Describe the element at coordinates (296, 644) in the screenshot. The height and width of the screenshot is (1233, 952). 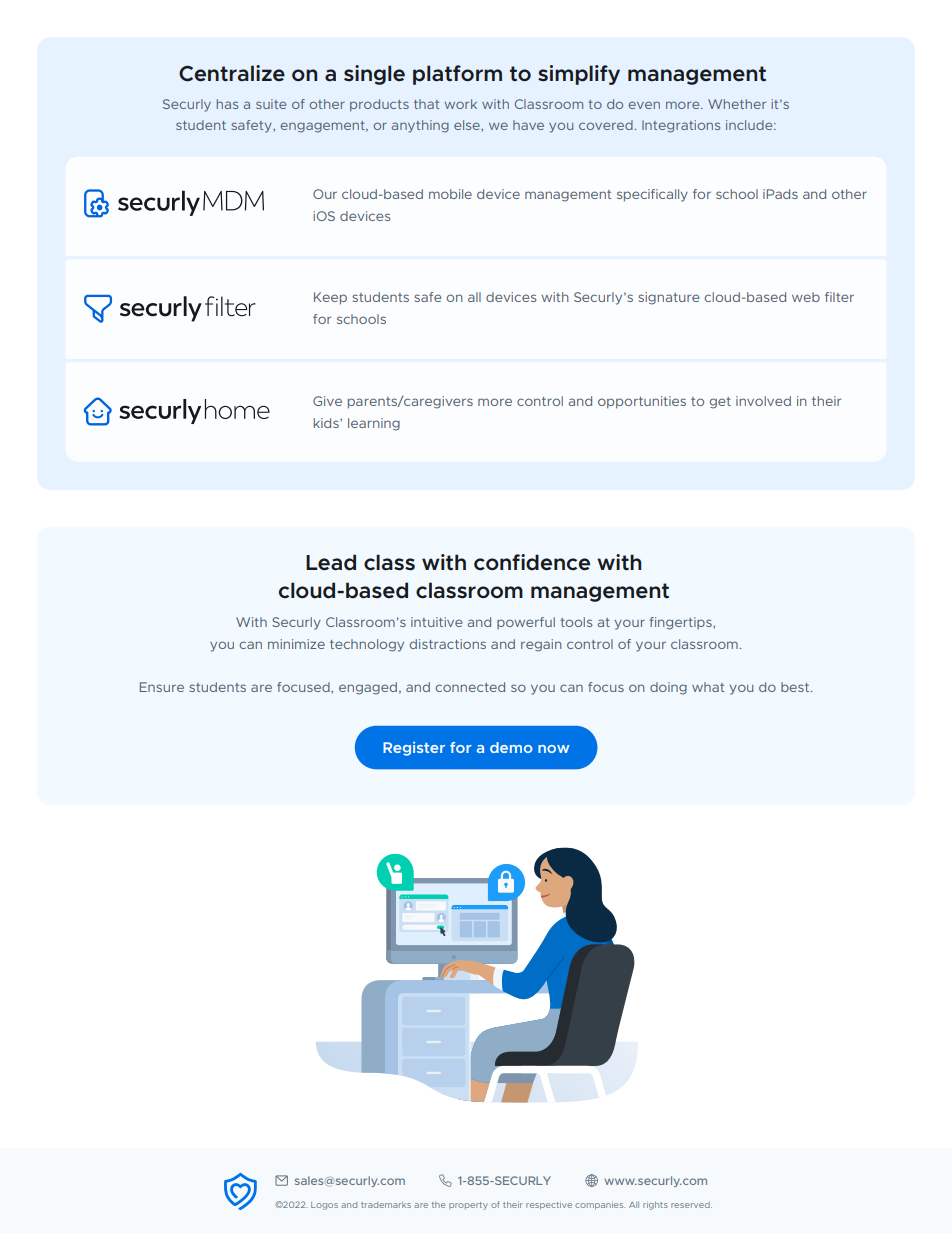
I see `minimize` at that location.
